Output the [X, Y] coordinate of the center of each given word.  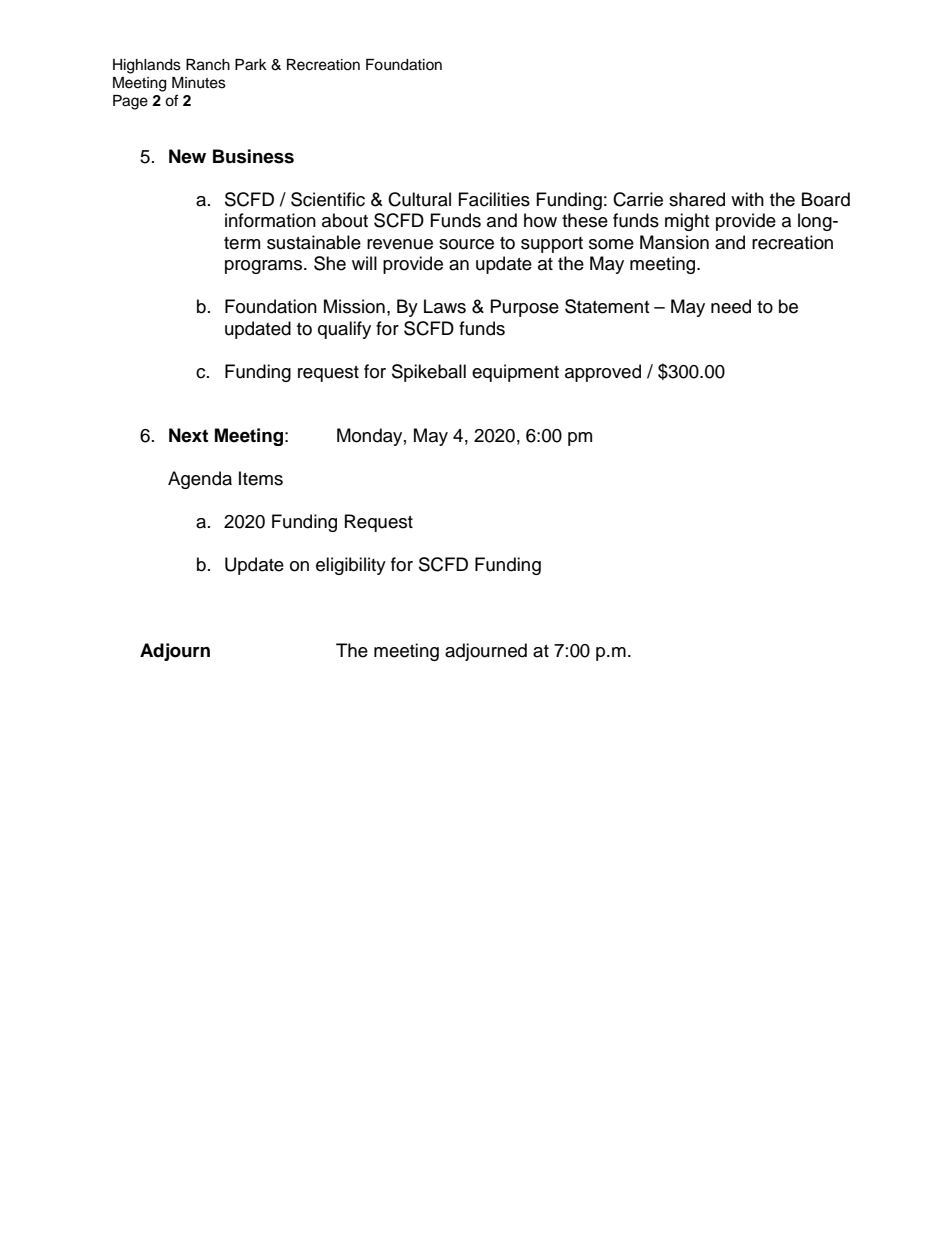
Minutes [199, 83]
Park [251, 65]
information [270, 220]
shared [697, 199]
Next [188, 435]
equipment [515, 373]
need [731, 306]
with [747, 199]
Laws [445, 306]
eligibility [351, 566]
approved [603, 373]
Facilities [494, 199]
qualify [344, 330]
